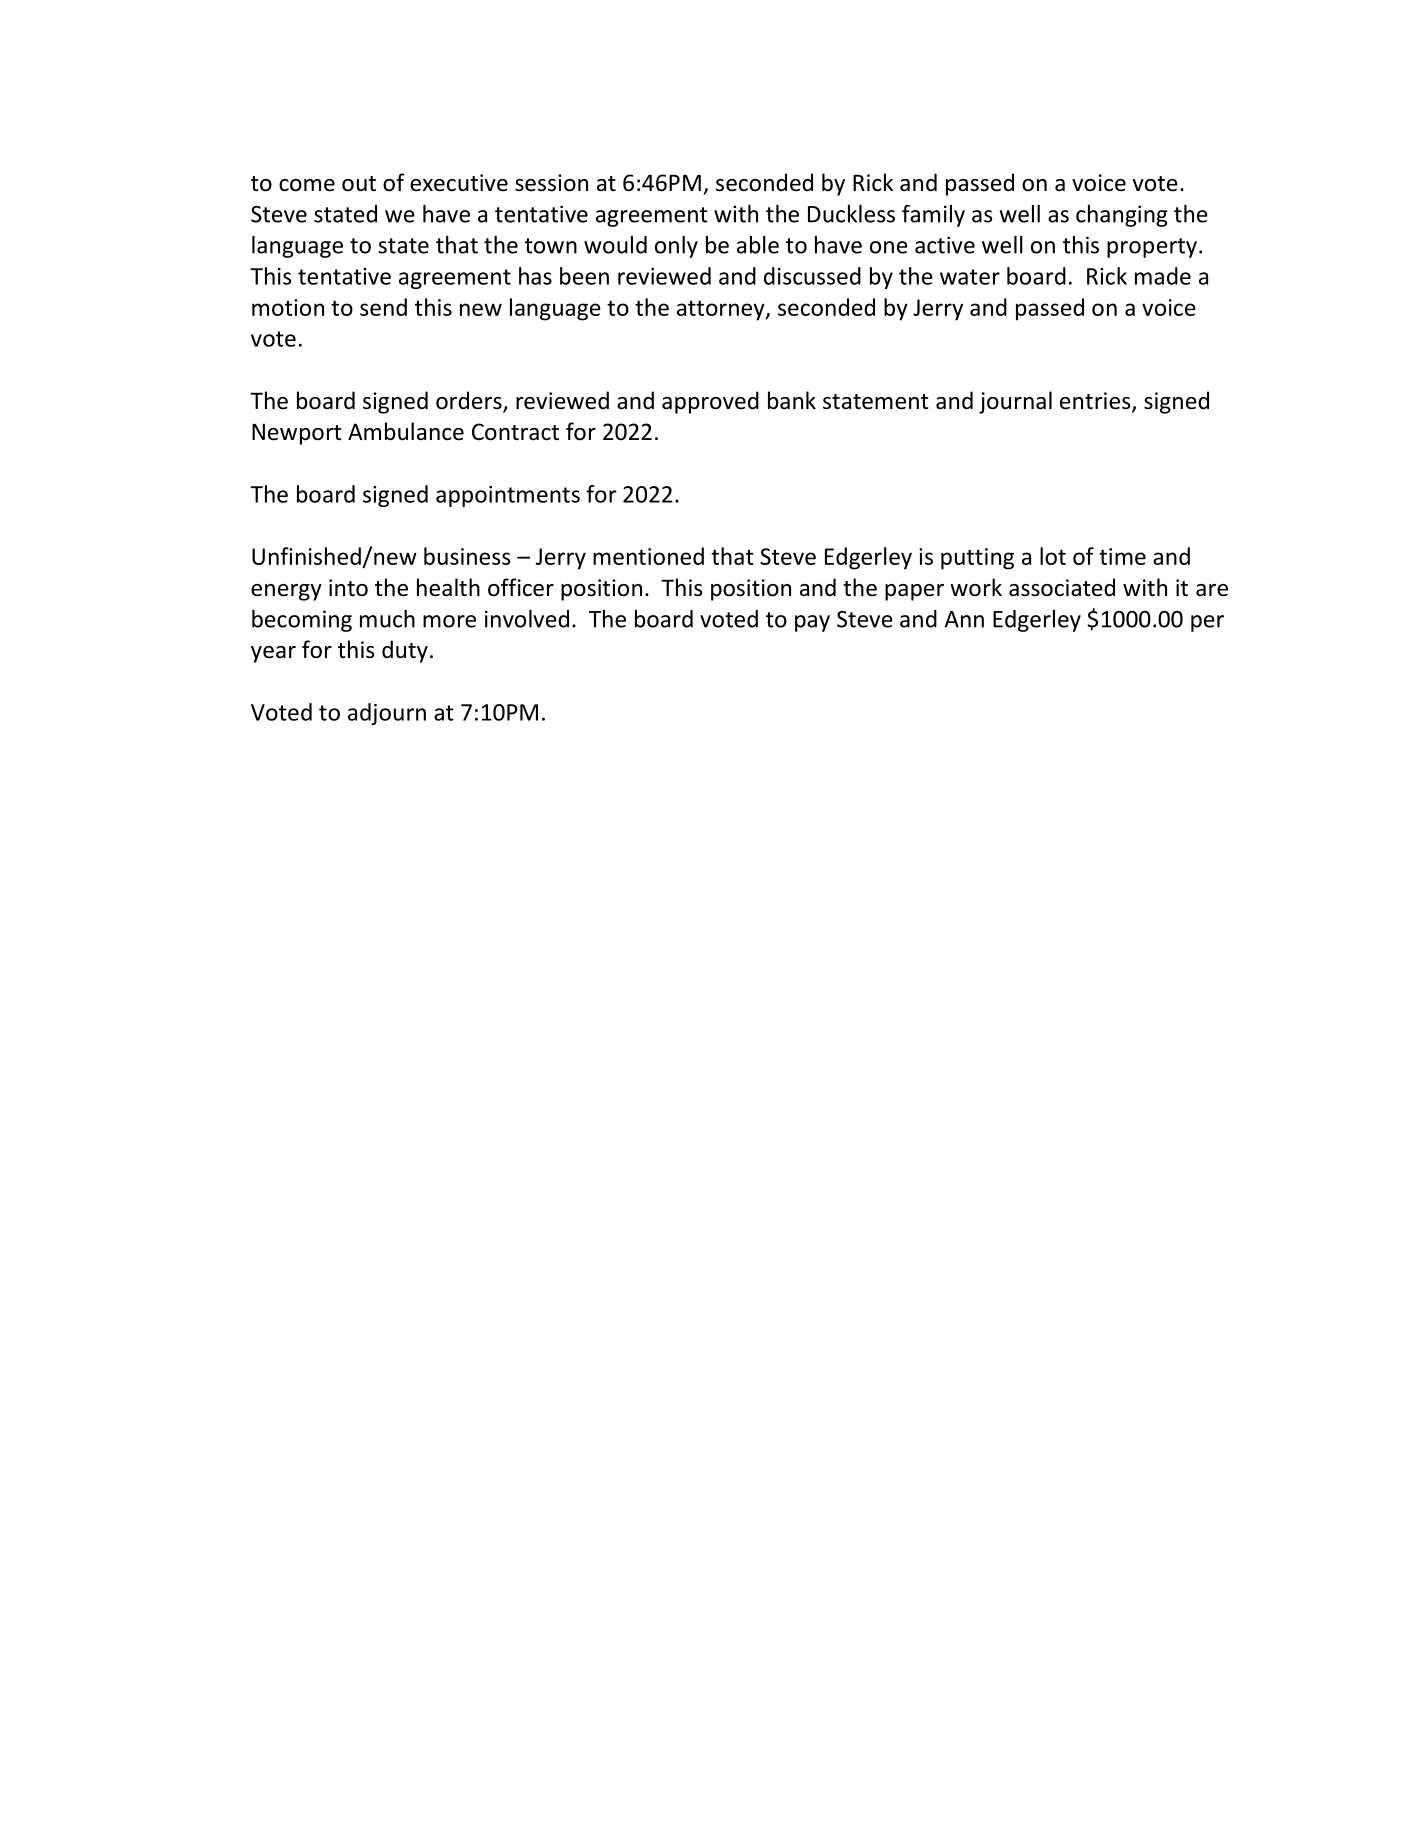 The image size is (1419, 1837). I want to click on mentioned, so click(648, 556).
